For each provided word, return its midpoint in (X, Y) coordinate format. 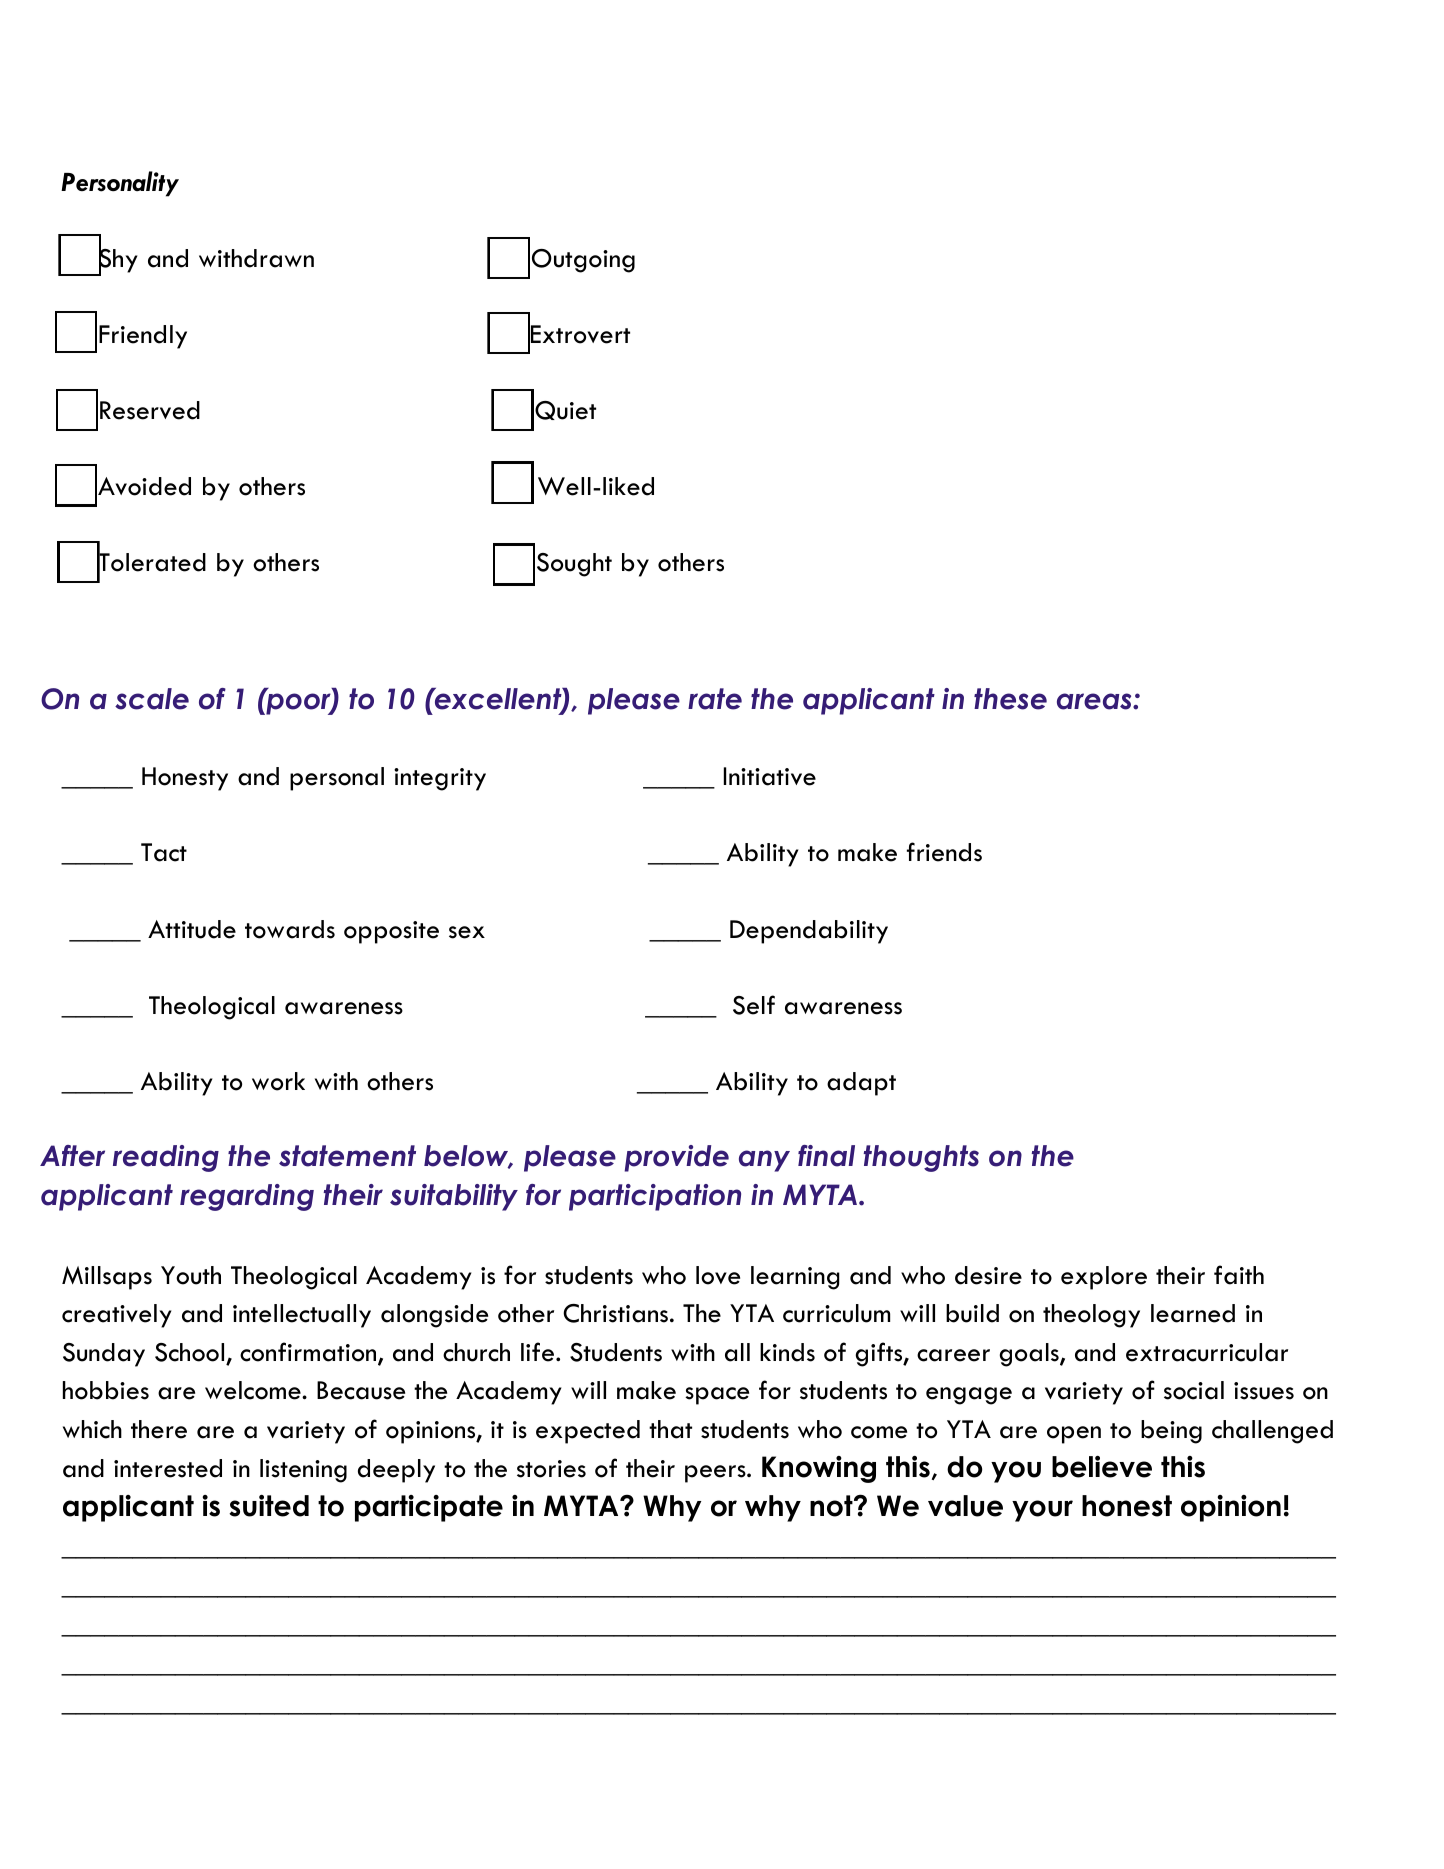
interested (168, 1468)
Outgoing (583, 261)
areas (1095, 701)
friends (944, 852)
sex (467, 932)
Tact (164, 852)
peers (716, 1474)
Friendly (143, 337)
